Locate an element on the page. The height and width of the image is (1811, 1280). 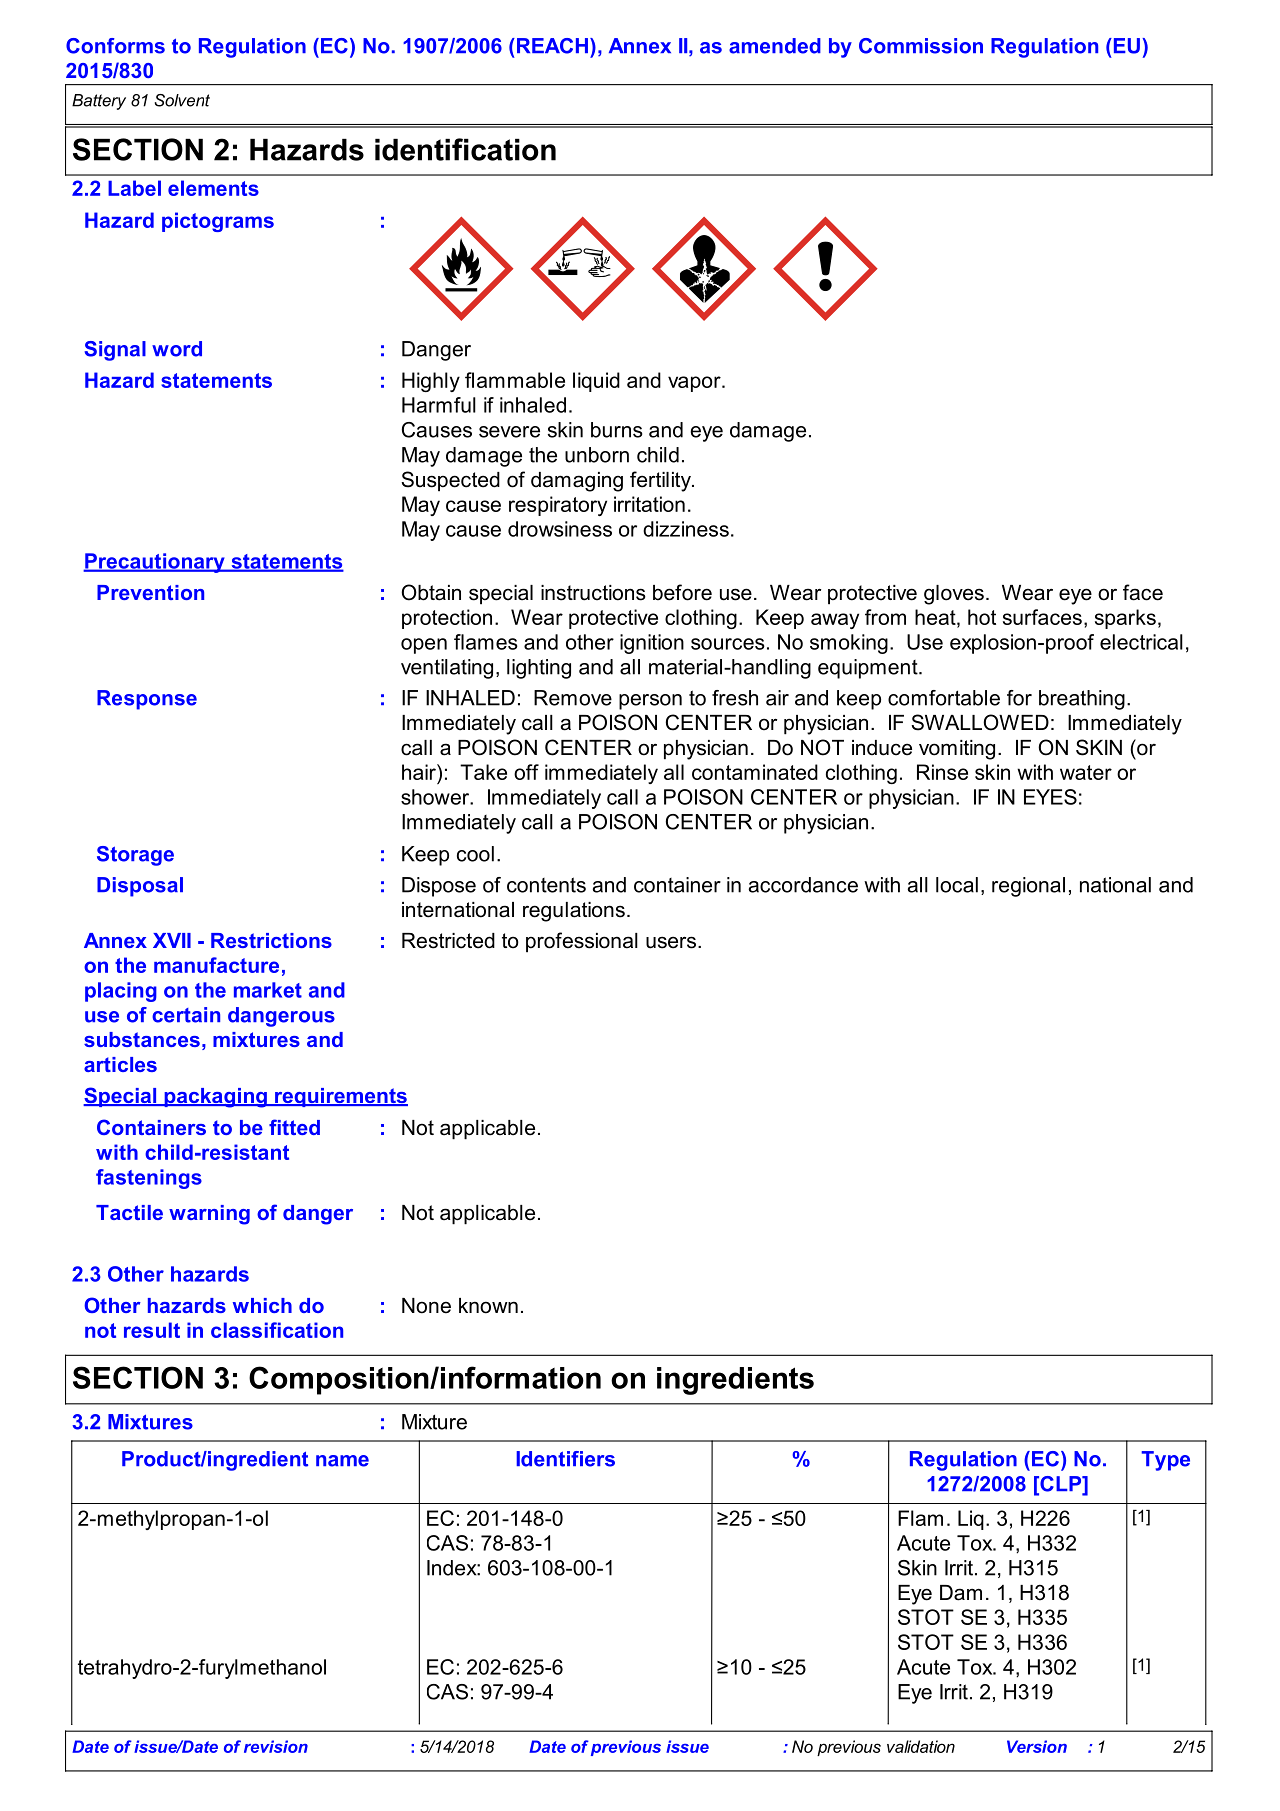
regional is located at coordinates (1028, 887).
